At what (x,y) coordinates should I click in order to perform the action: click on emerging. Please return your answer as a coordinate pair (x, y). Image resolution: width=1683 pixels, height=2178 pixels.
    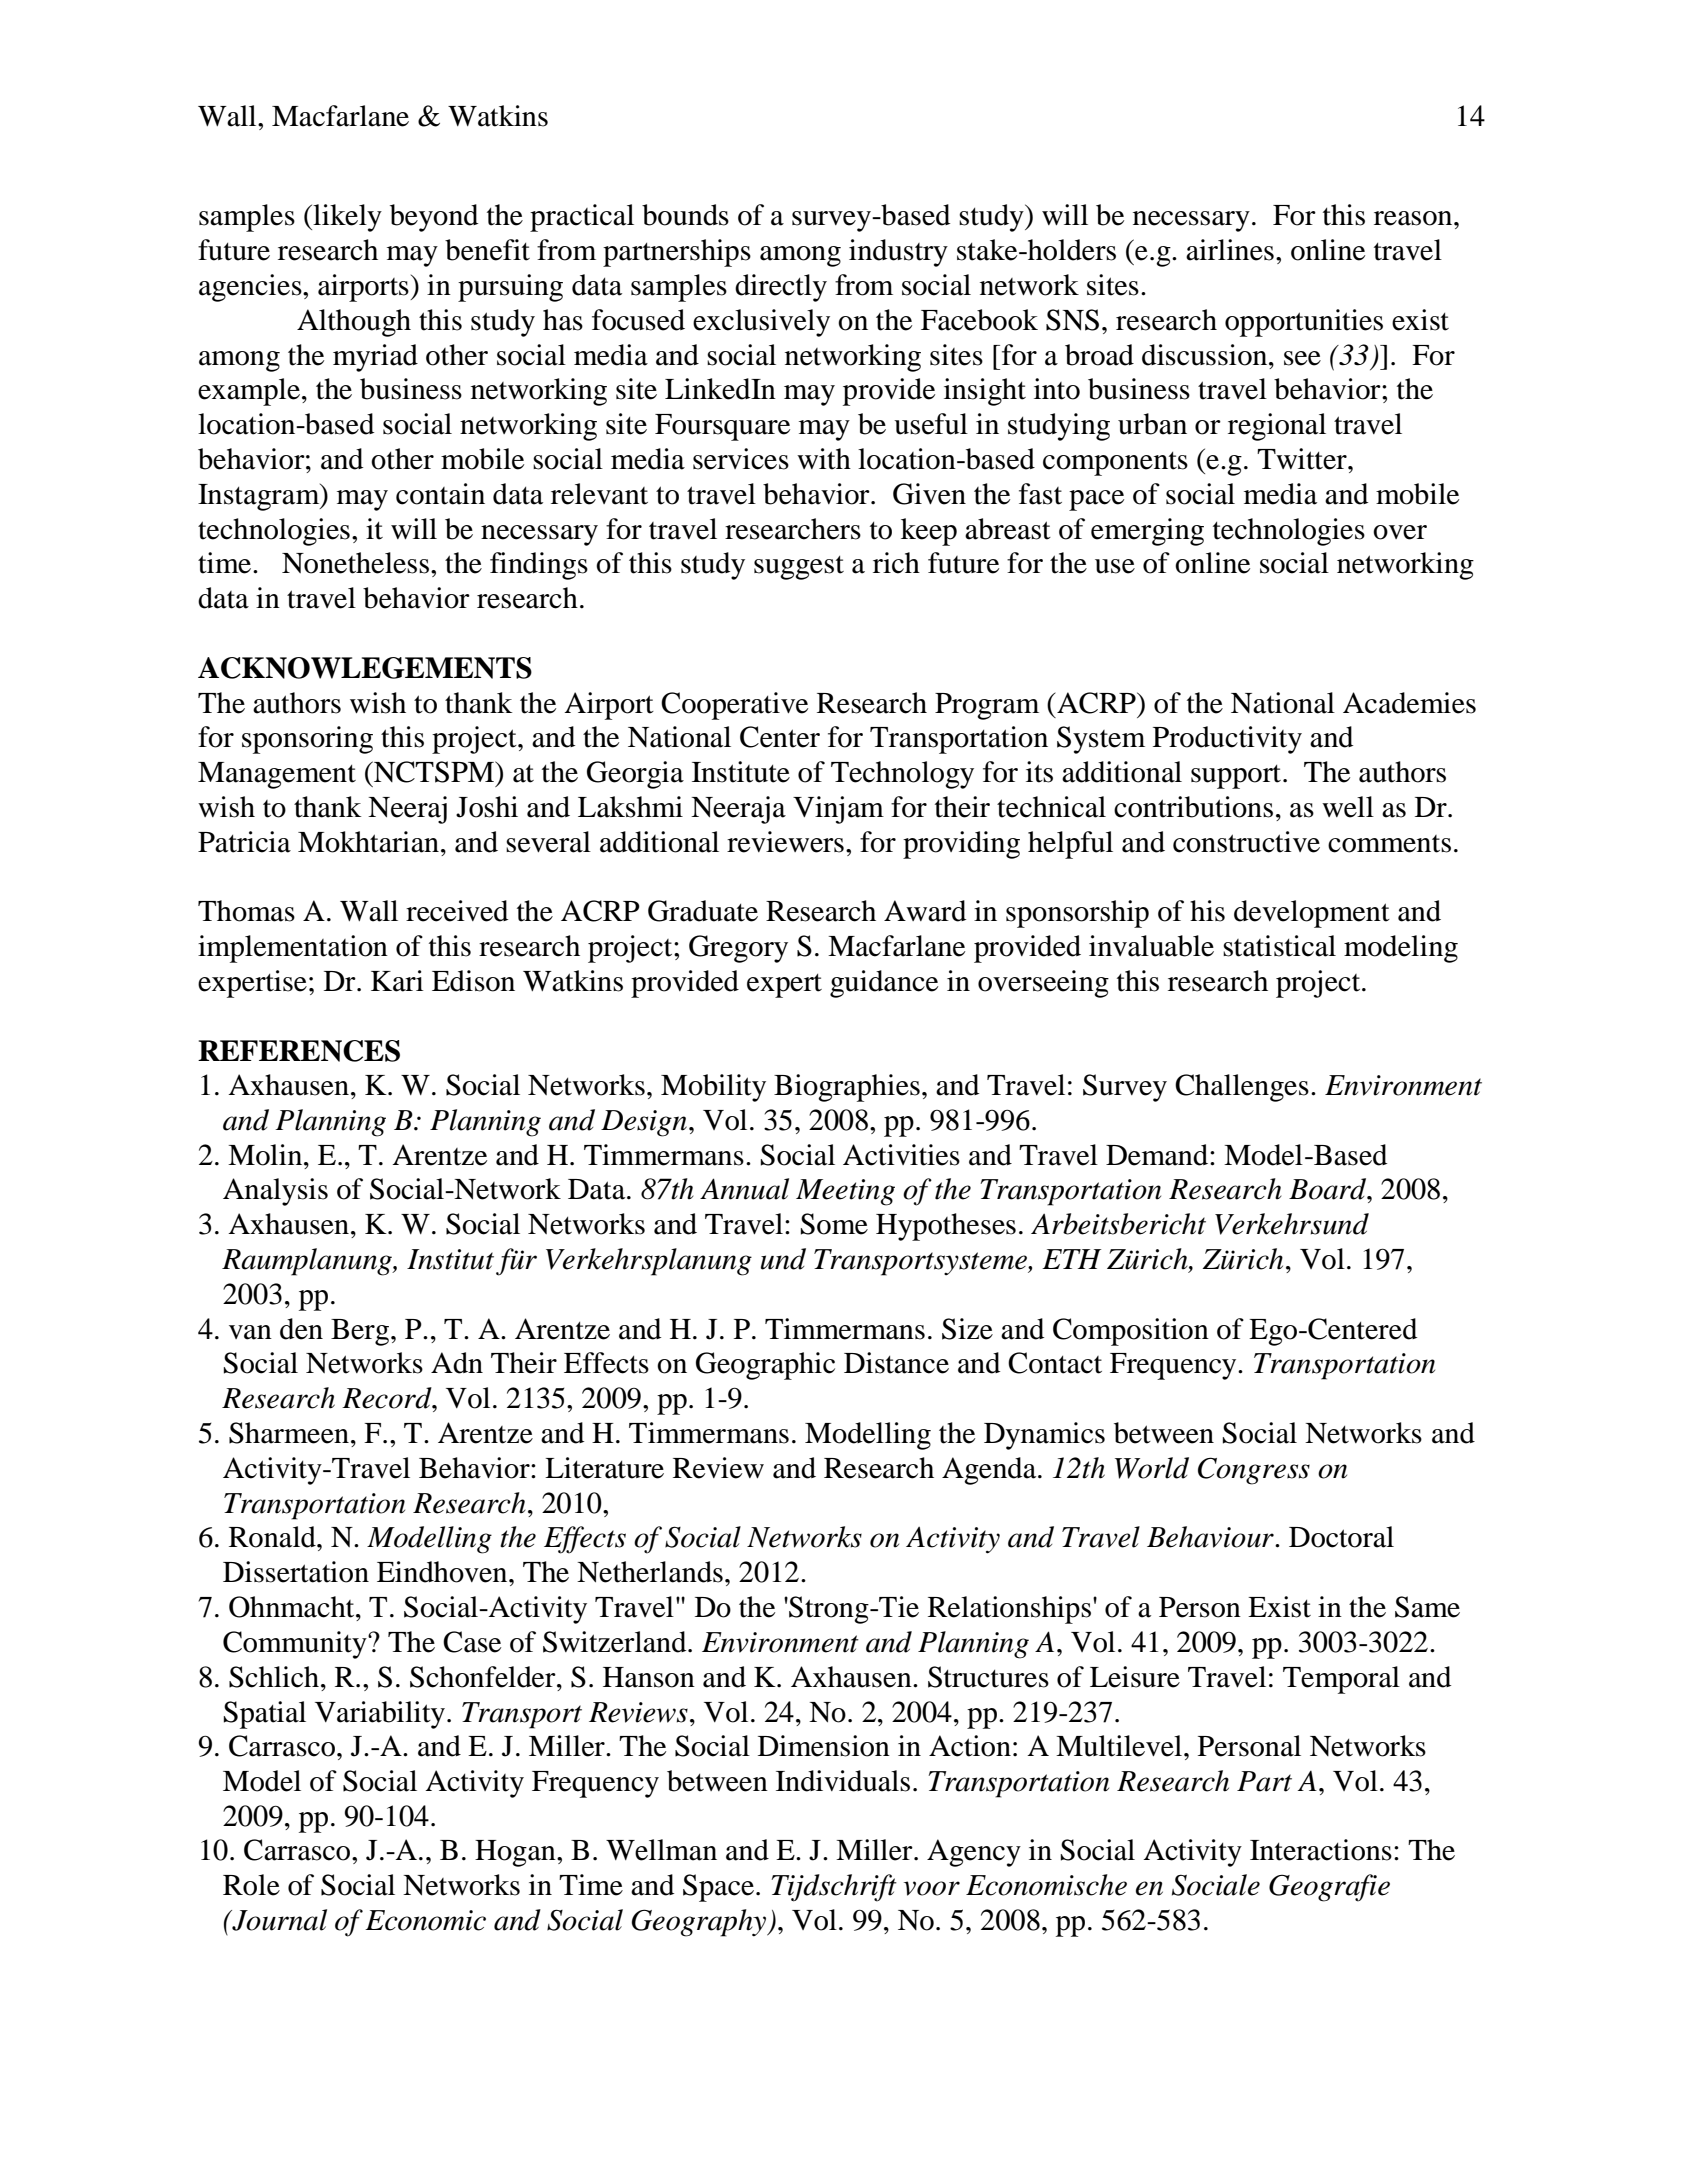
    Looking at the image, I should click on (1147, 532).
